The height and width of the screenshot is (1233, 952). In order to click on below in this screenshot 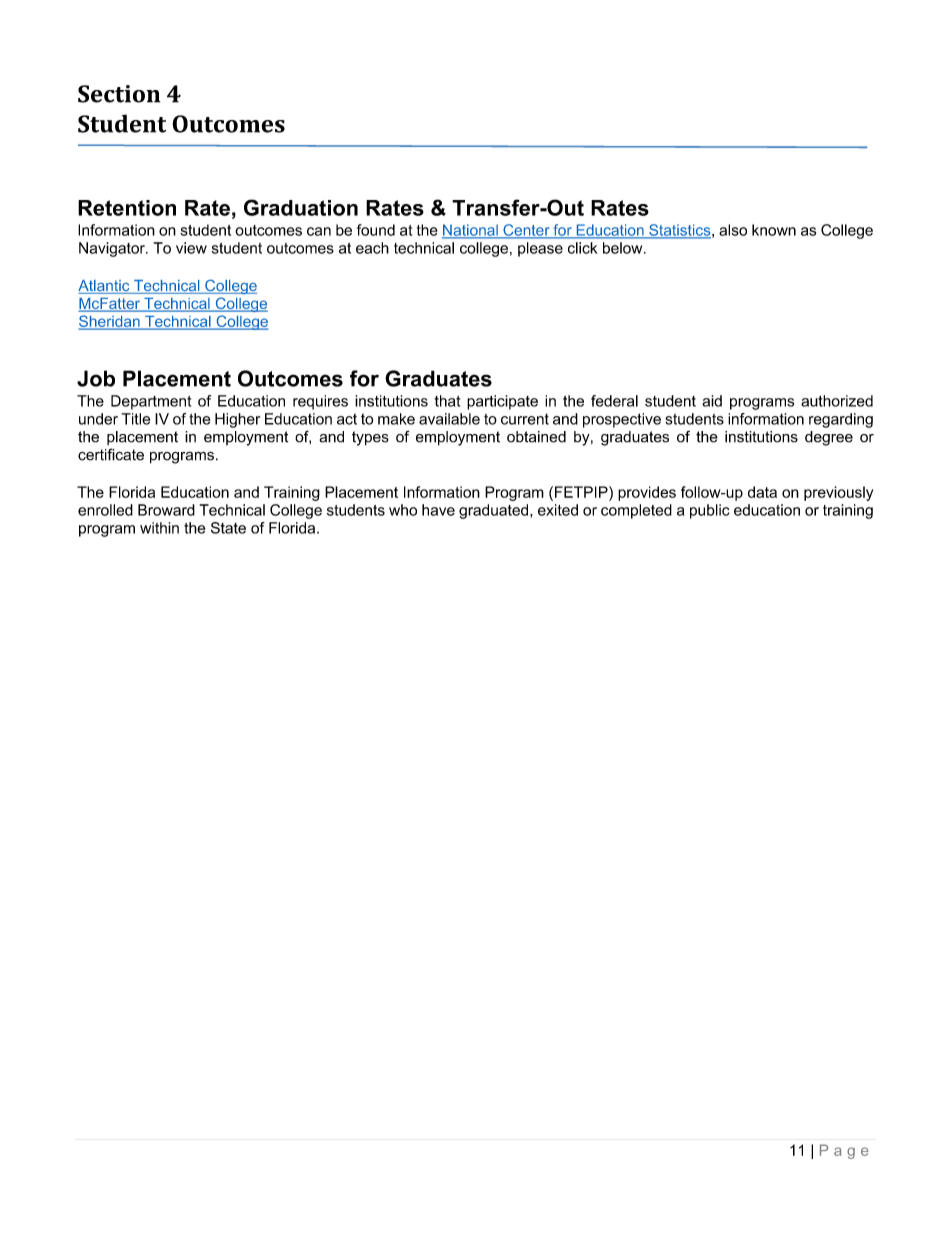, I will do `click(624, 248)`.
